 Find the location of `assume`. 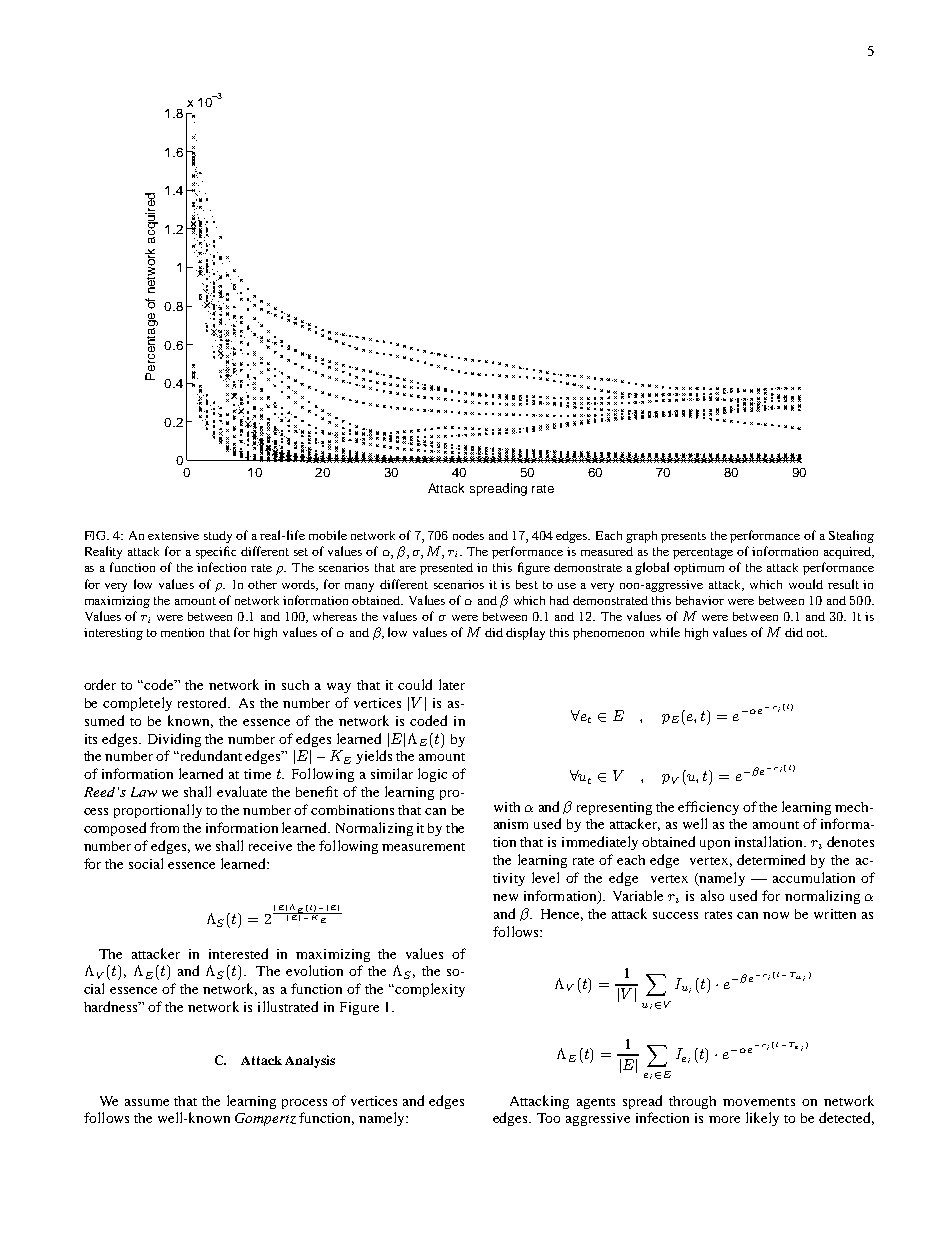

assume is located at coordinates (147, 1102).
